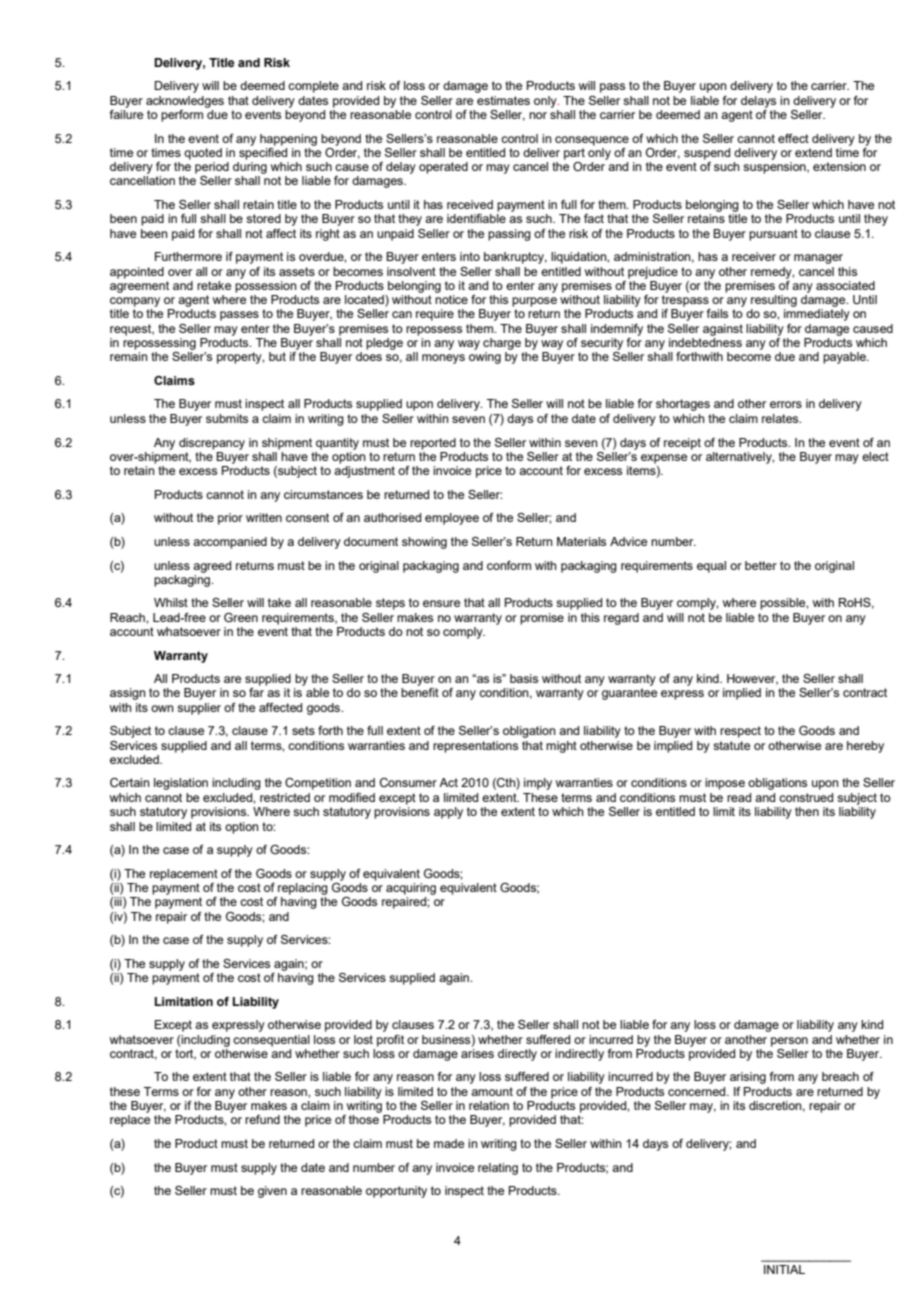  What do you see at coordinates (542, 619) in the screenshot?
I see `promise` at bounding box center [542, 619].
